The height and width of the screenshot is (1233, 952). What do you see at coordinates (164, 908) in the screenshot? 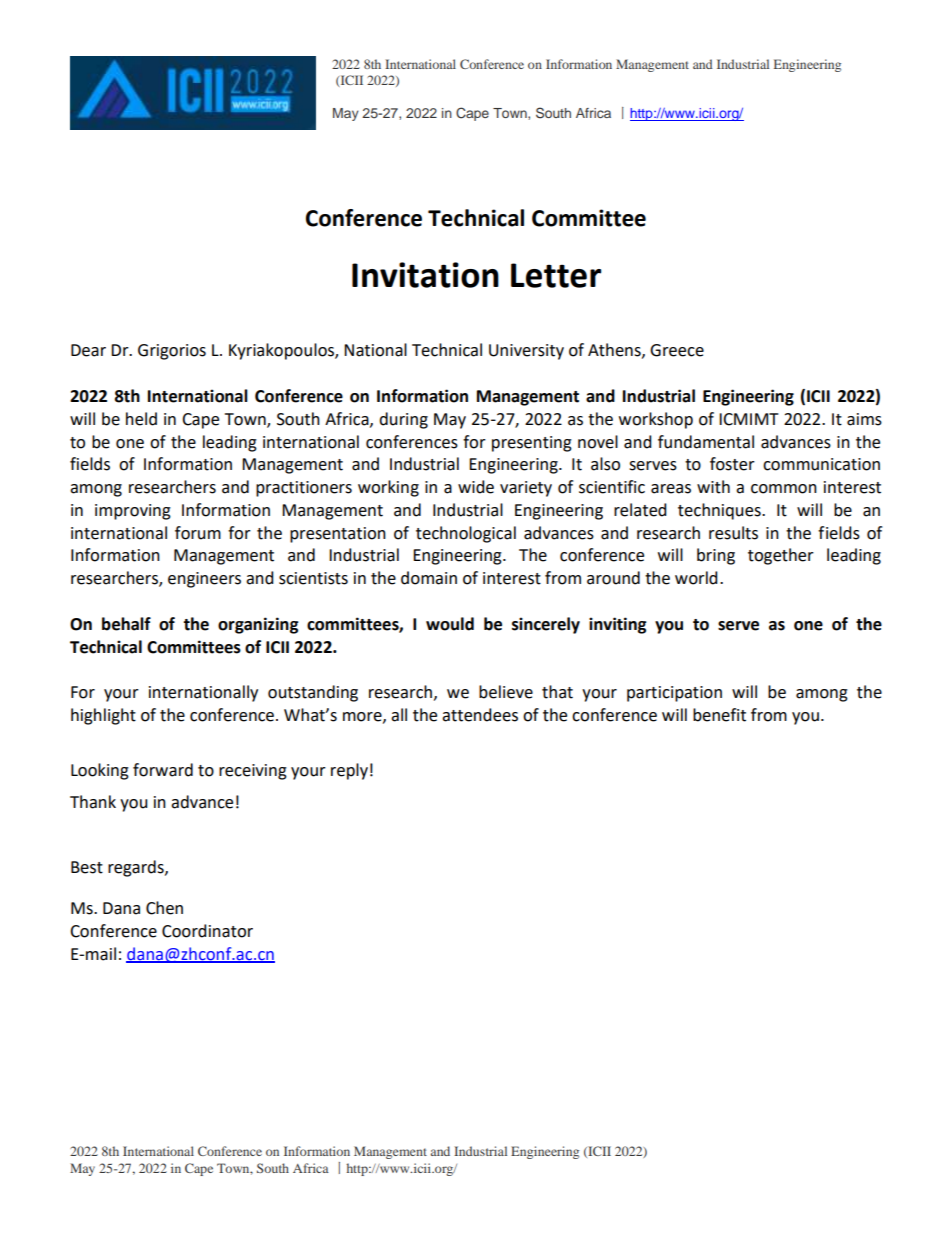
I see `Chen` at bounding box center [164, 908].
